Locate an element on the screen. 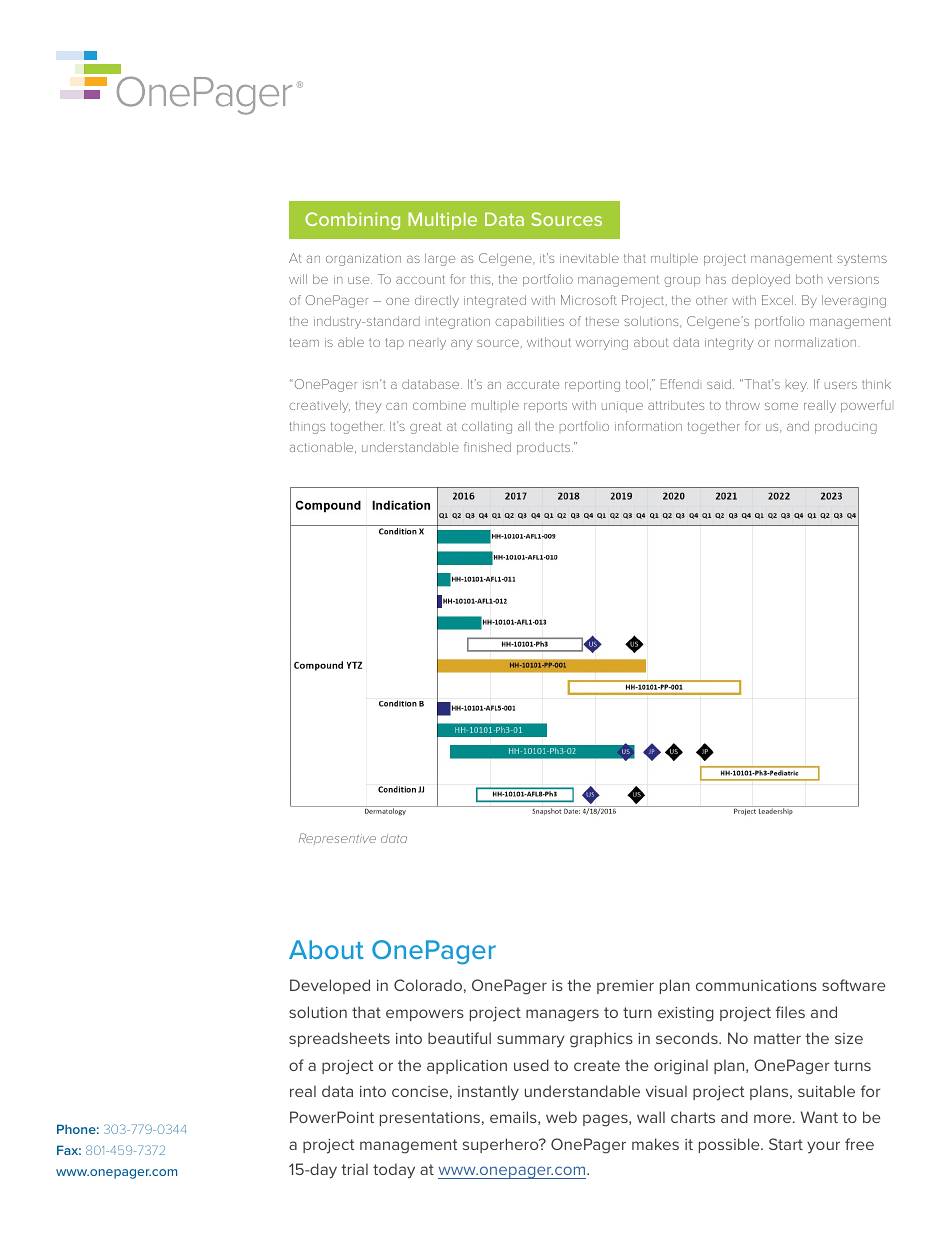 This screenshot has height=1233, width=952. producing is located at coordinates (846, 427).
